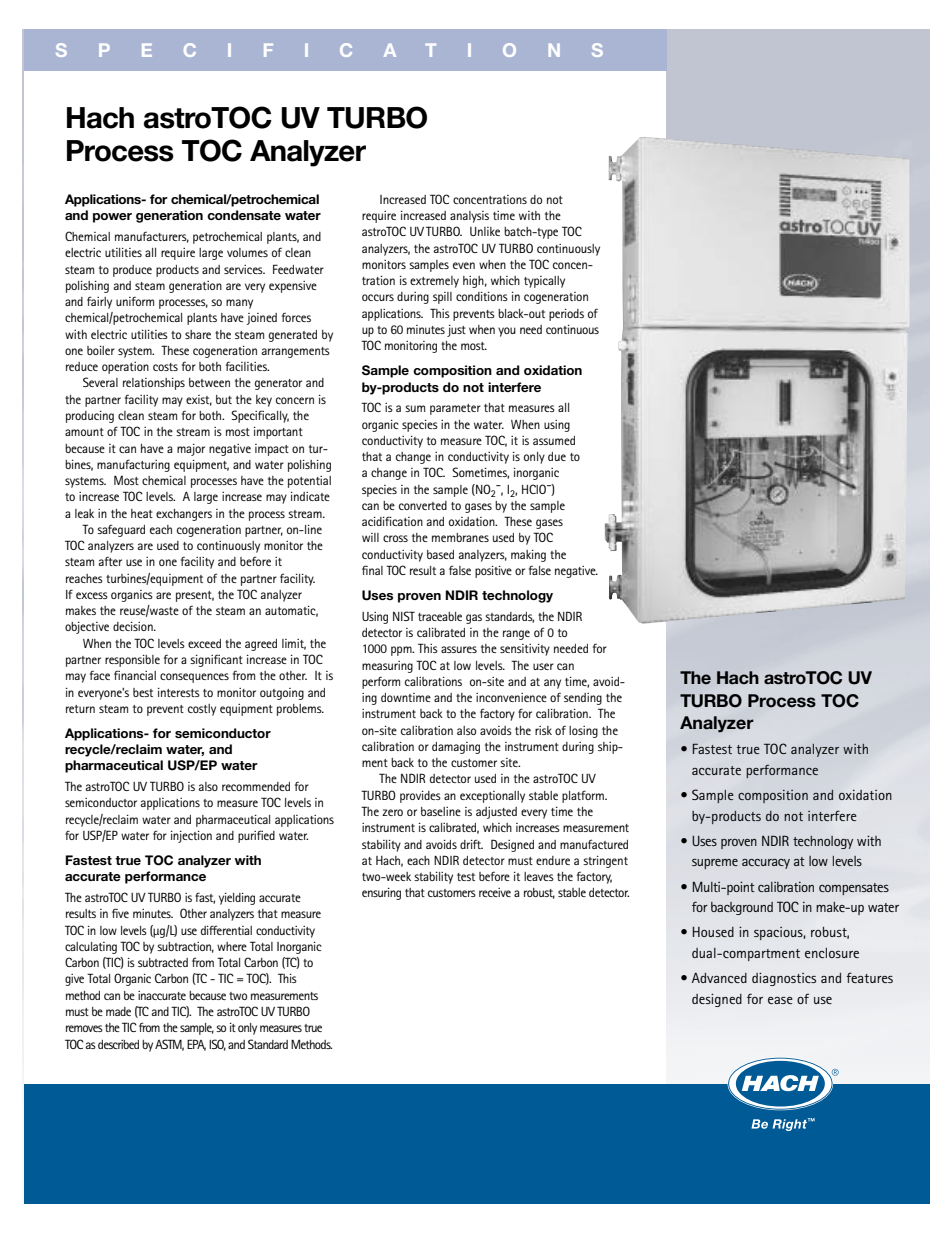 The width and height of the screenshot is (952, 1233). What do you see at coordinates (134, 626) in the screenshot?
I see `decision` at bounding box center [134, 626].
